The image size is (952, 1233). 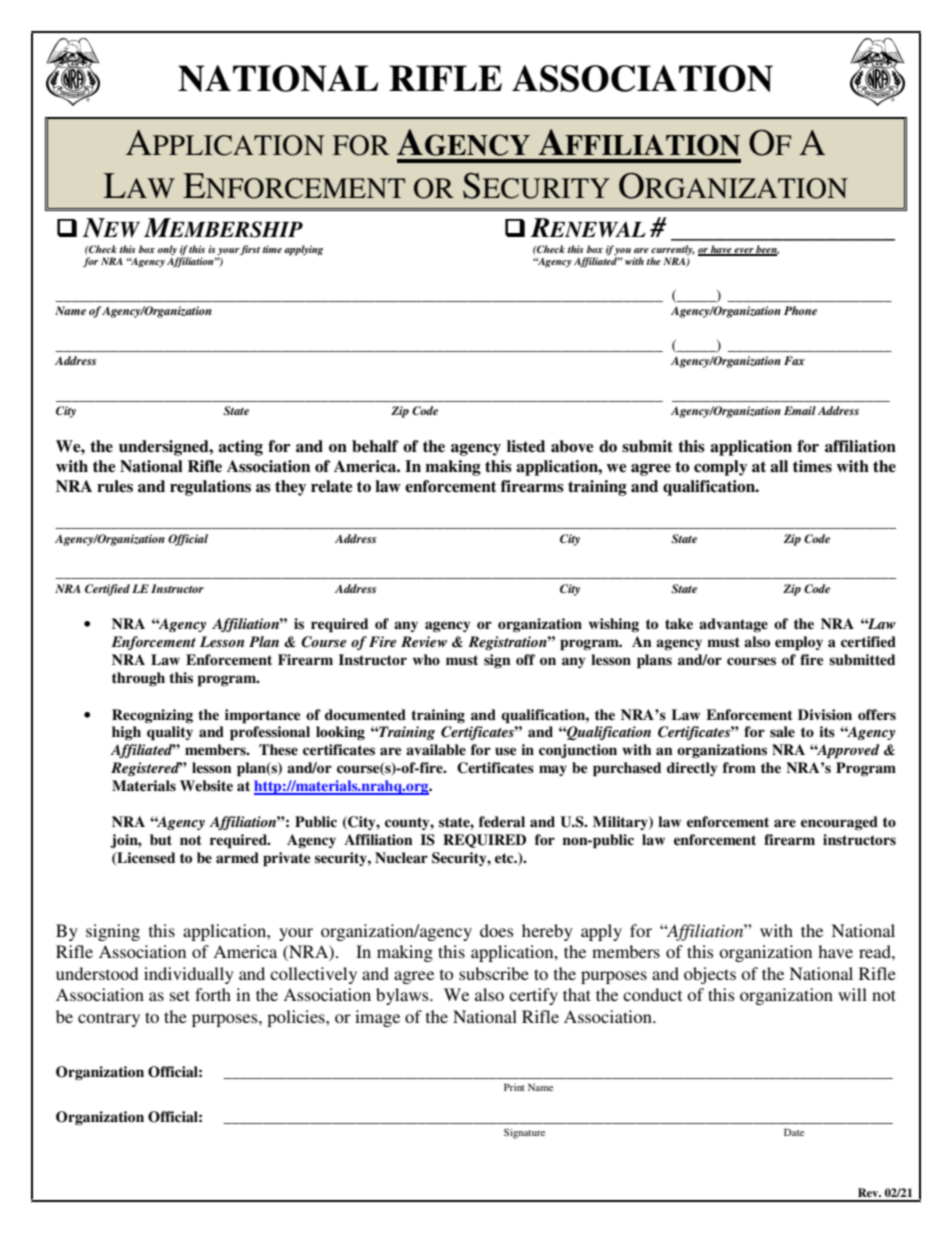 What do you see at coordinates (514, 1087) in the document?
I see `Print` at bounding box center [514, 1087].
